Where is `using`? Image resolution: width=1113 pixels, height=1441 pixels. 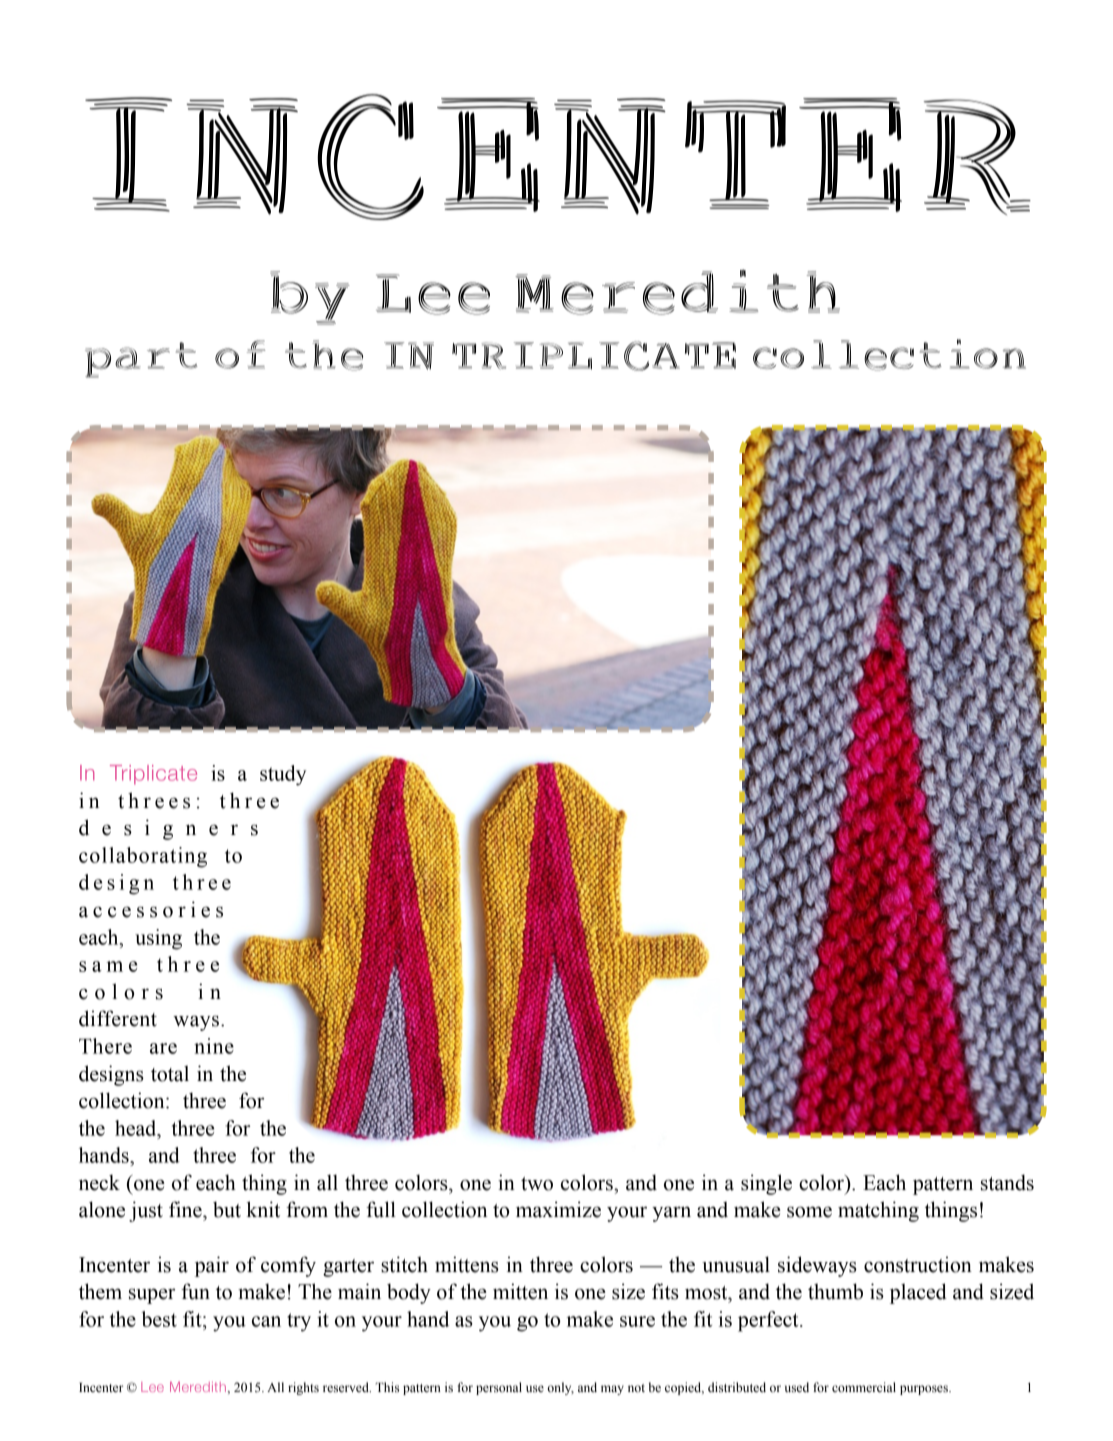
using is located at coordinates (158, 939).
